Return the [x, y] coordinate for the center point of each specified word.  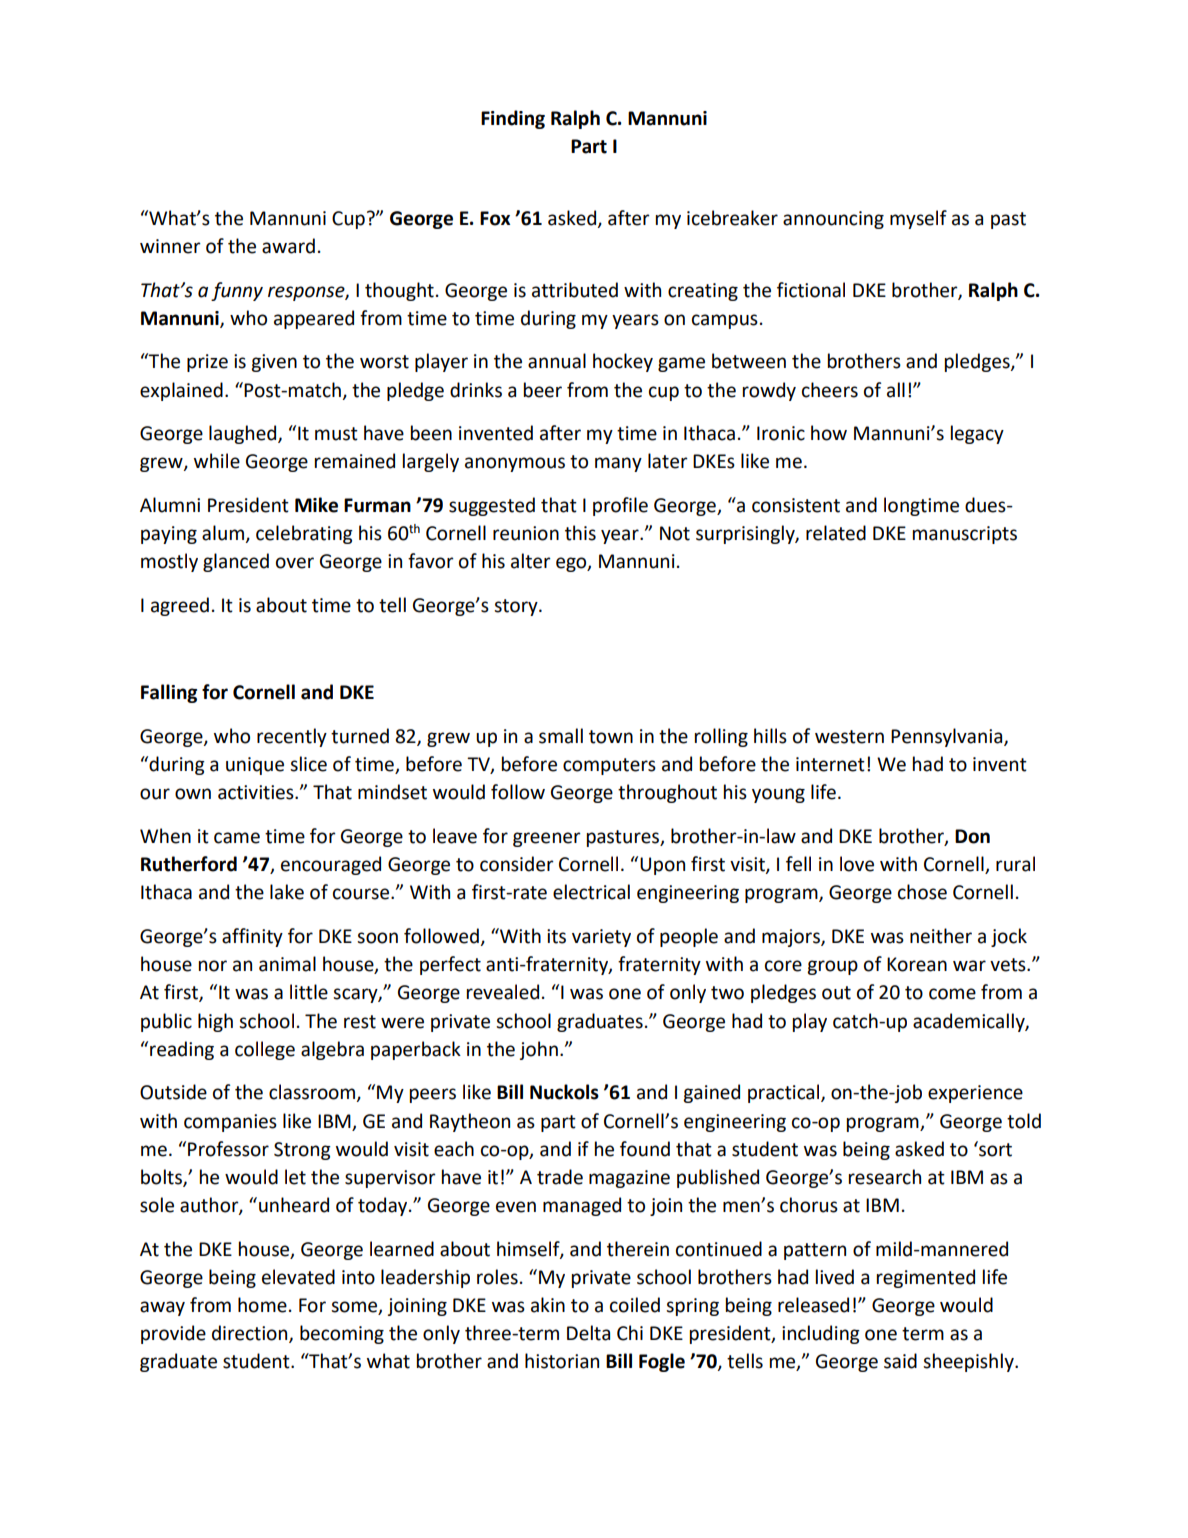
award [288, 246]
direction [251, 1334]
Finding [513, 119]
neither [941, 936]
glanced [236, 562]
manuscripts [965, 535]
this [580, 533]
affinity [252, 937]
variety [601, 938]
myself [918, 219]
